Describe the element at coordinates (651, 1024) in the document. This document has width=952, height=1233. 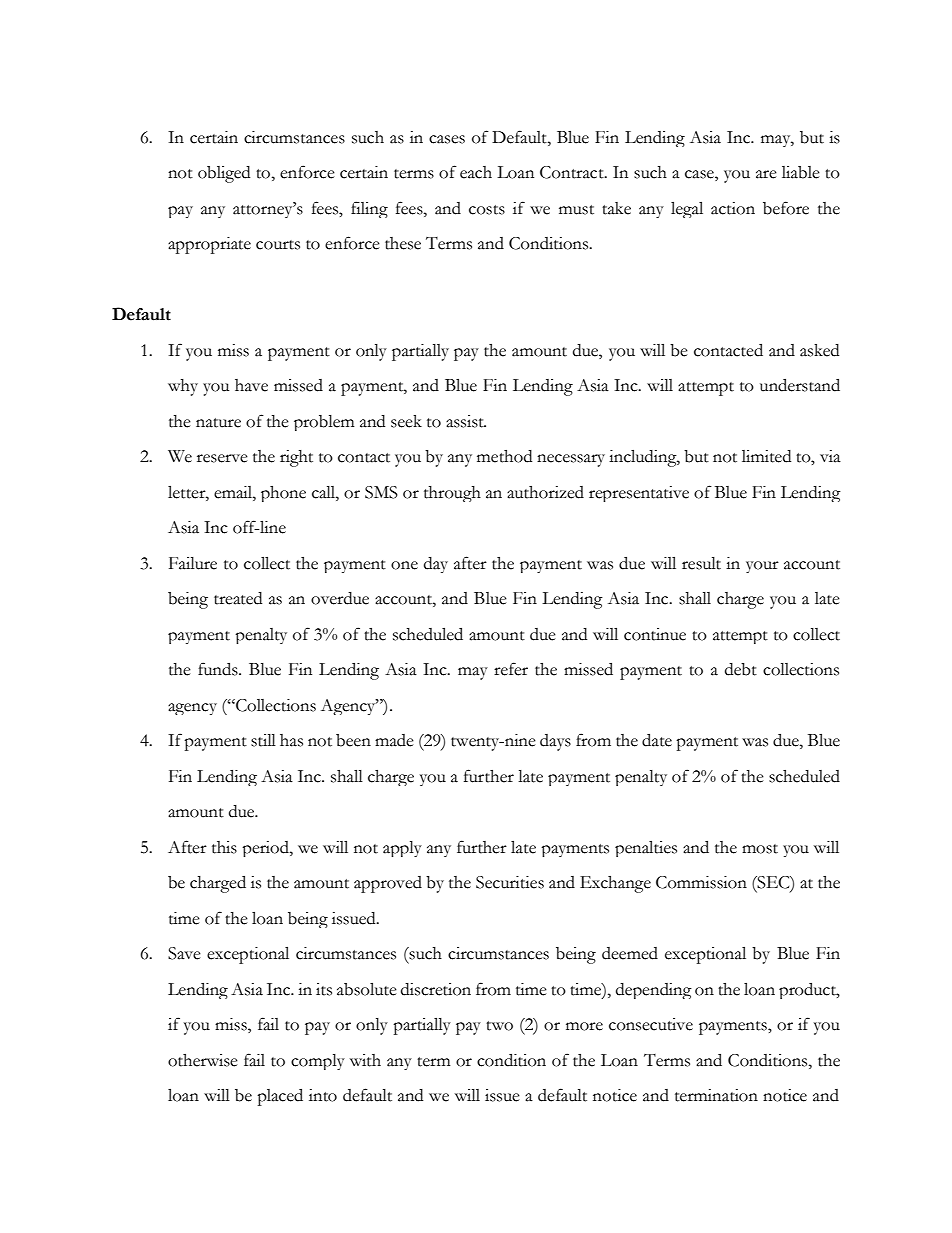
I see `consecutive` at that location.
